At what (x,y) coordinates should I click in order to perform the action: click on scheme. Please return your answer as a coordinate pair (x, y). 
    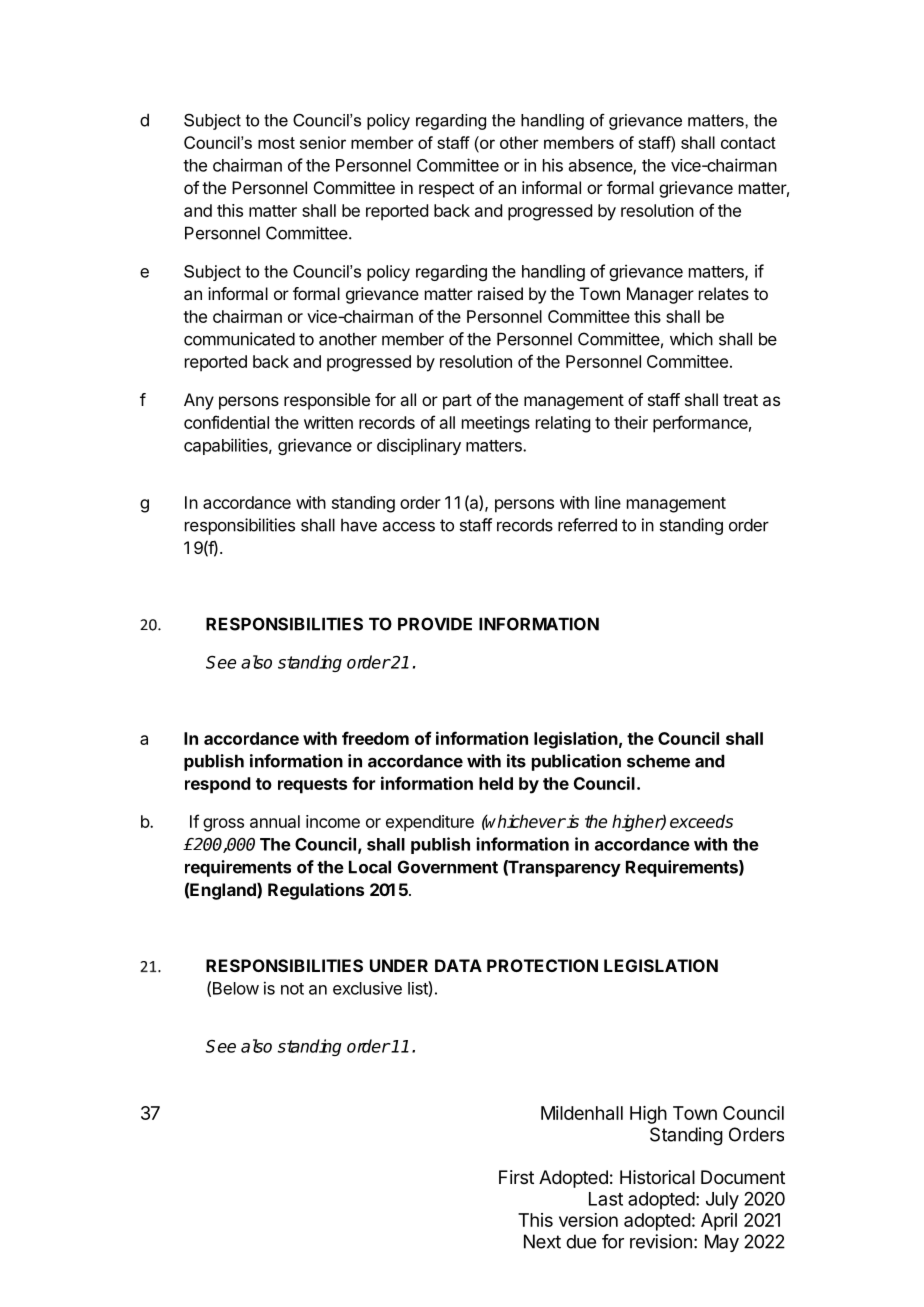
    Looking at the image, I should click on (658, 761).
